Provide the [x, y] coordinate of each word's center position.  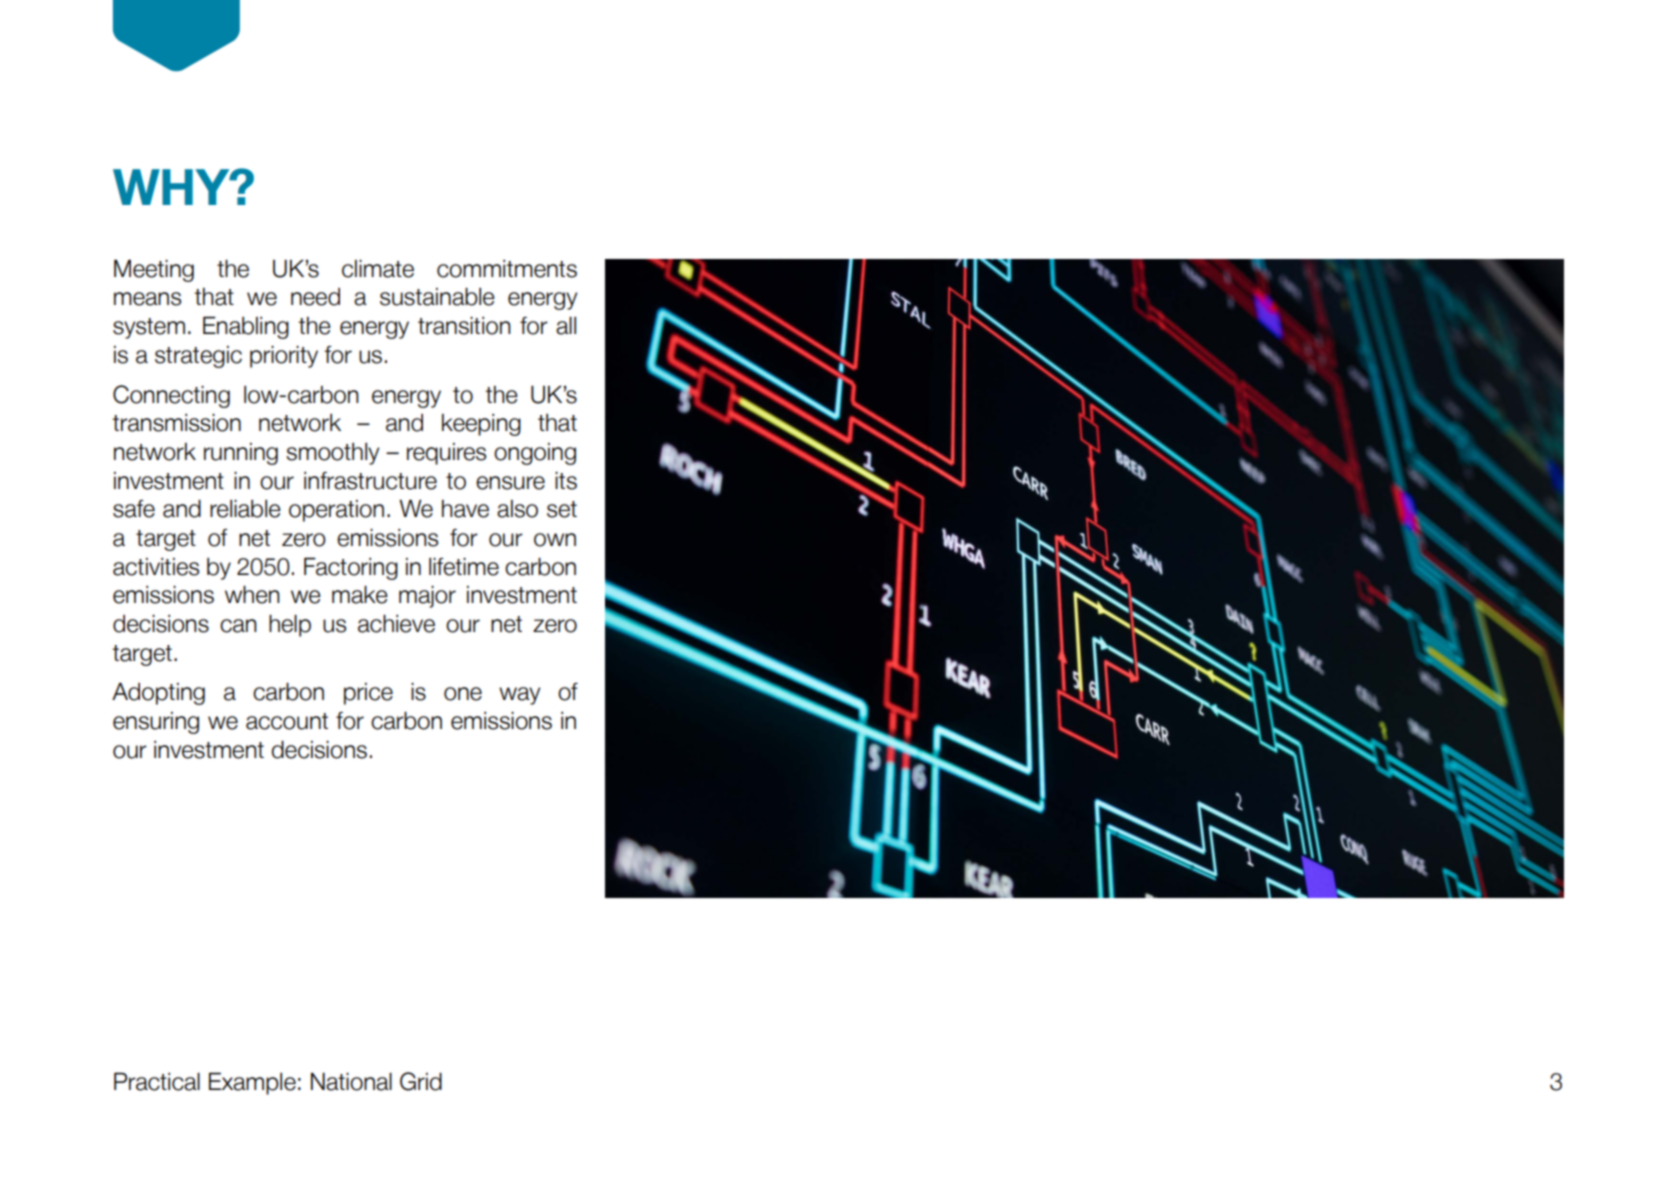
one [463, 694]
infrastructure [370, 481]
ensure [510, 483]
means [147, 299]
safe [134, 509]
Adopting [158, 693]
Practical [157, 1081]
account [287, 721]
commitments [507, 269]
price [368, 694]
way [519, 696]
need [315, 297]
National [351, 1081]
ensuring [156, 723]
